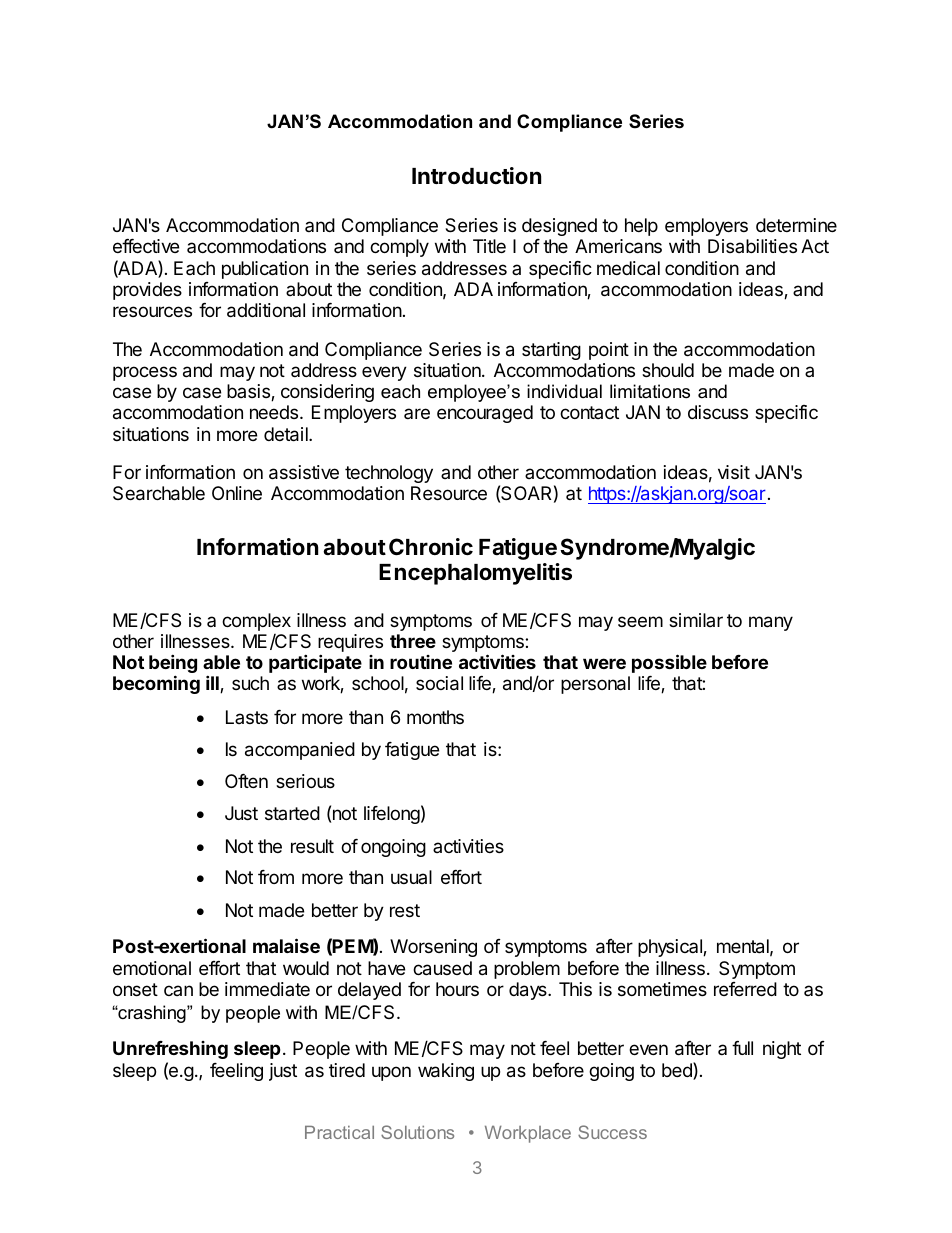 The height and width of the screenshot is (1233, 952). I want to click on being, so click(173, 665).
